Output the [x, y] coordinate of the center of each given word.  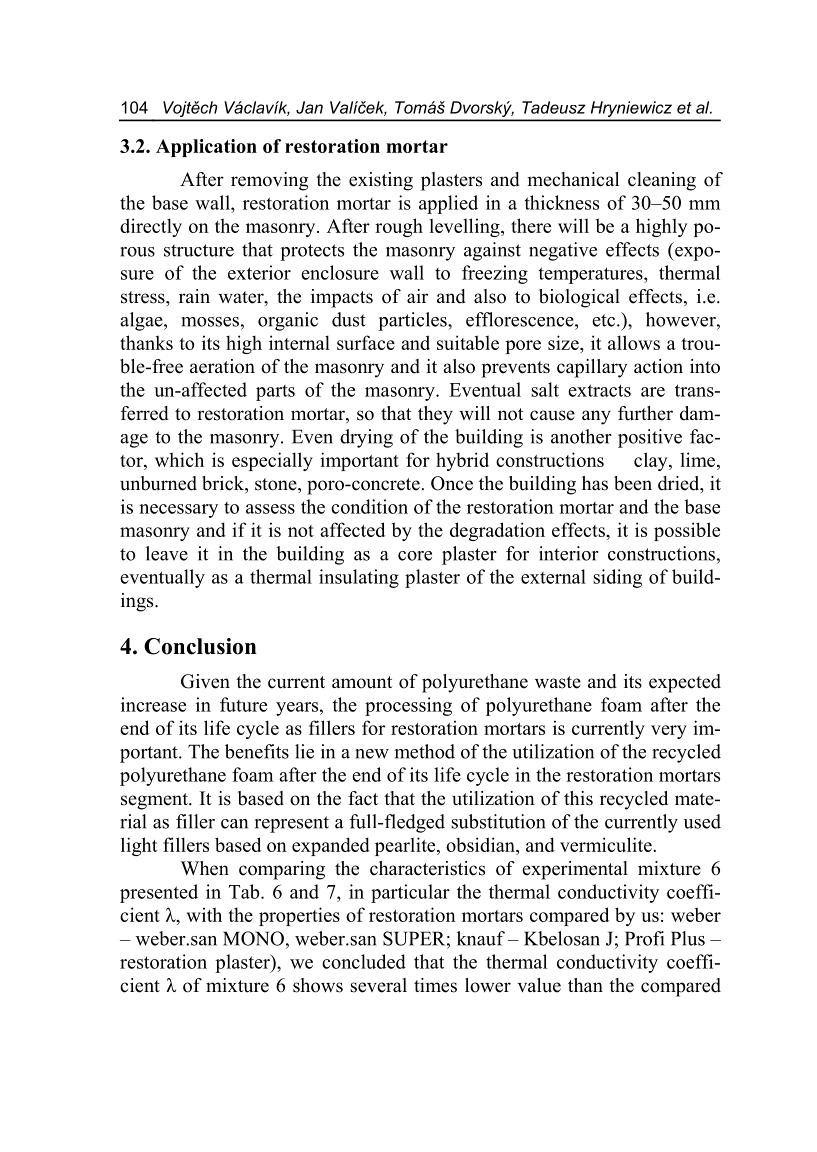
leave [167, 553]
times [435, 985]
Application [206, 148]
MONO [253, 938]
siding [617, 578]
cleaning [662, 181]
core [415, 556]
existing [381, 181]
